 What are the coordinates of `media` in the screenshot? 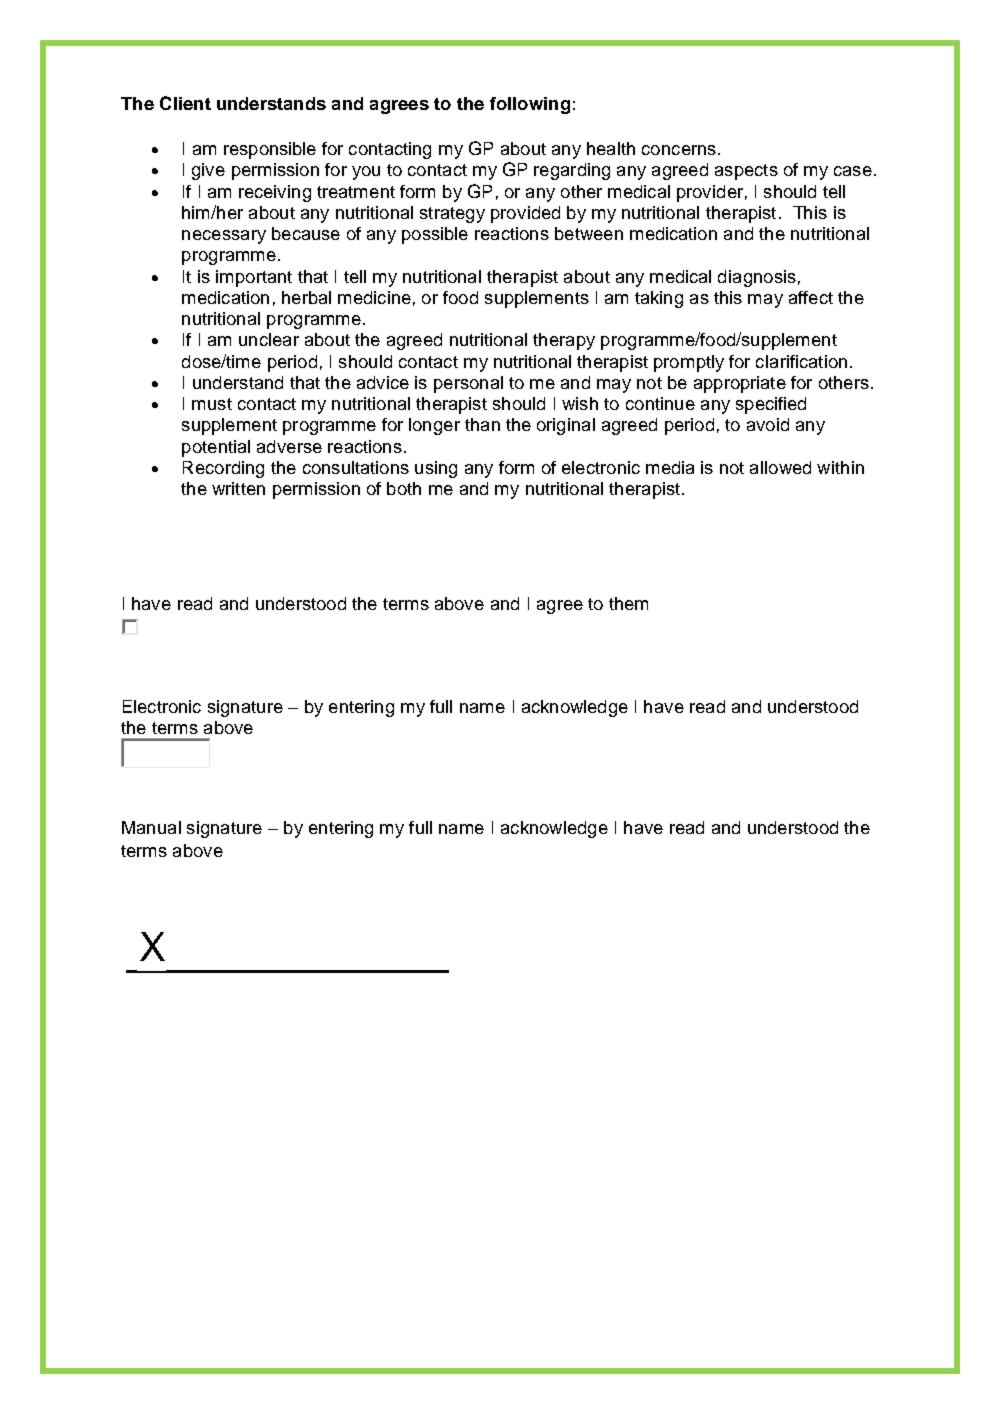 It's located at (670, 467).
